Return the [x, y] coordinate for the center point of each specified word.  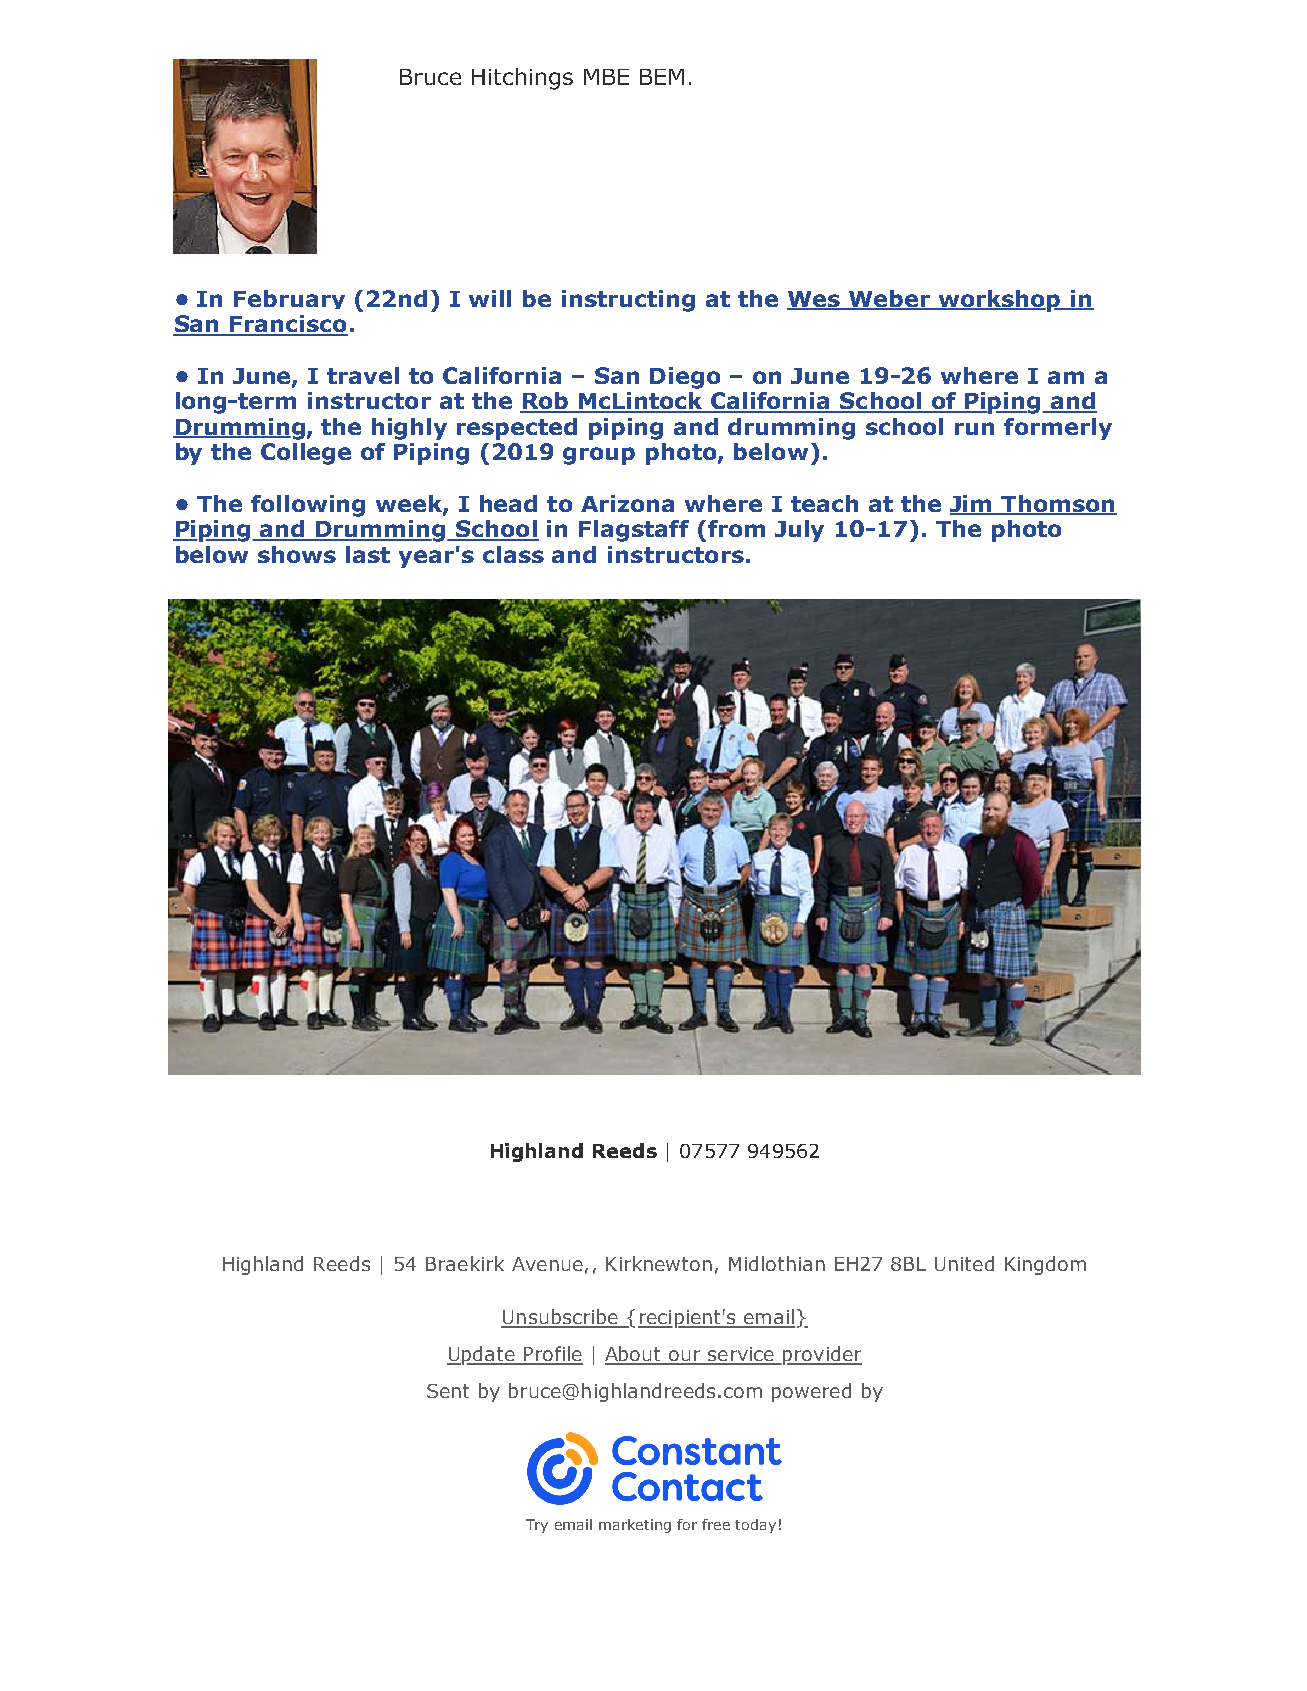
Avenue [547, 1264]
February [289, 299]
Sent [448, 1391]
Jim [972, 504]
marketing [635, 1526]
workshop [999, 301]
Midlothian [777, 1263]
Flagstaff [634, 531]
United [964, 1263]
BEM [662, 77]
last [368, 554]
